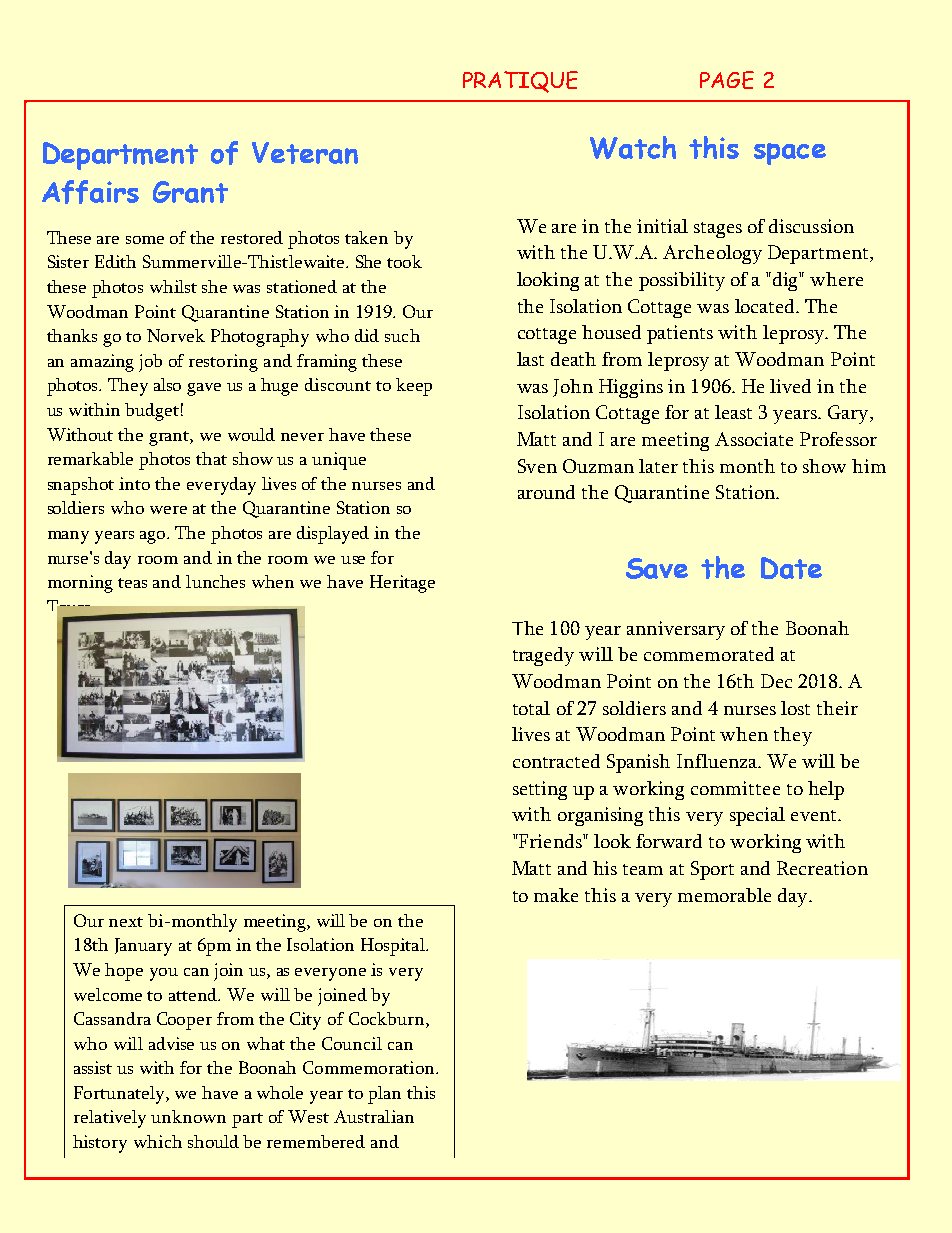 The image size is (952, 1233). What do you see at coordinates (790, 386) in the screenshot?
I see `lived` at bounding box center [790, 386].
